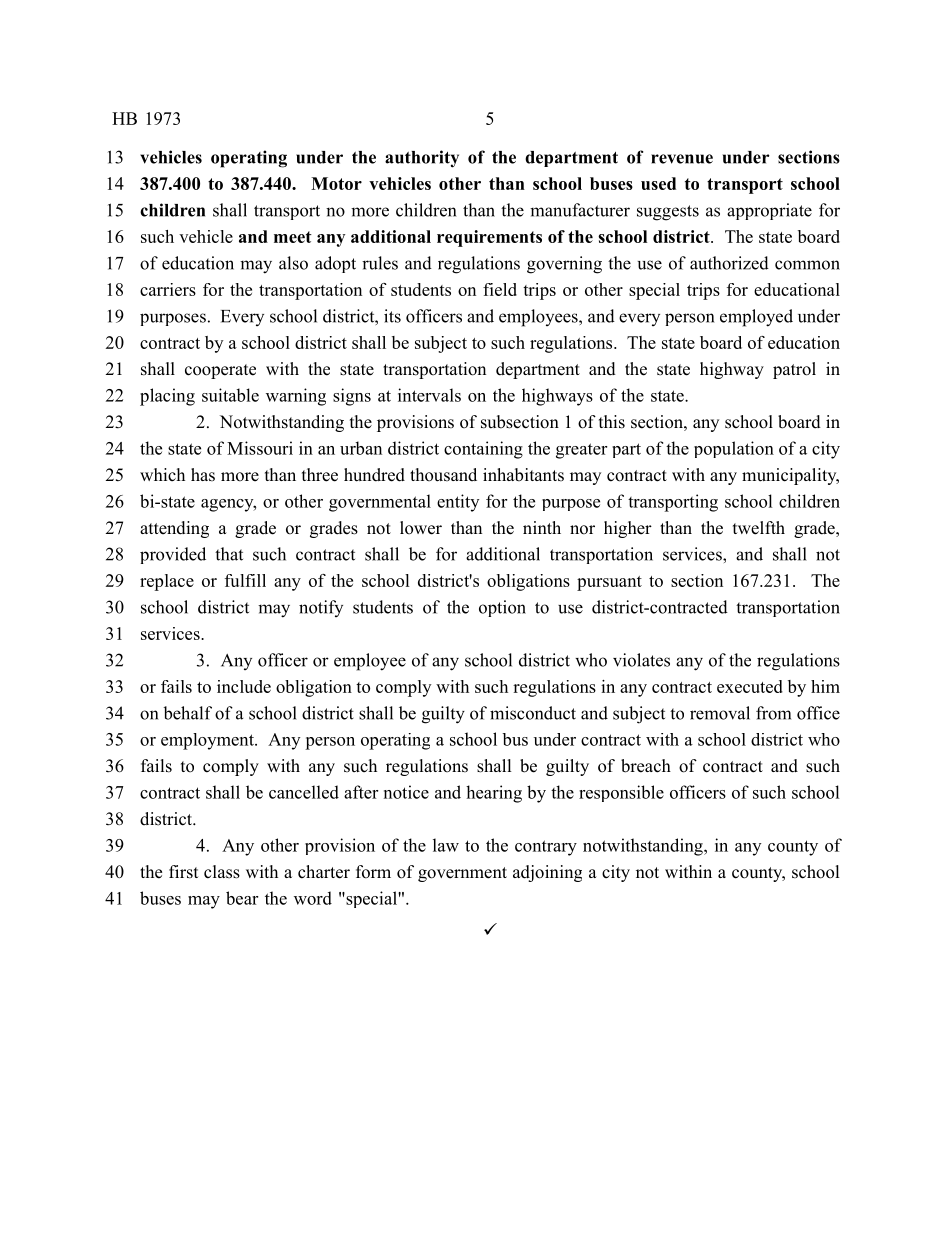  I want to click on patrol, so click(794, 370).
